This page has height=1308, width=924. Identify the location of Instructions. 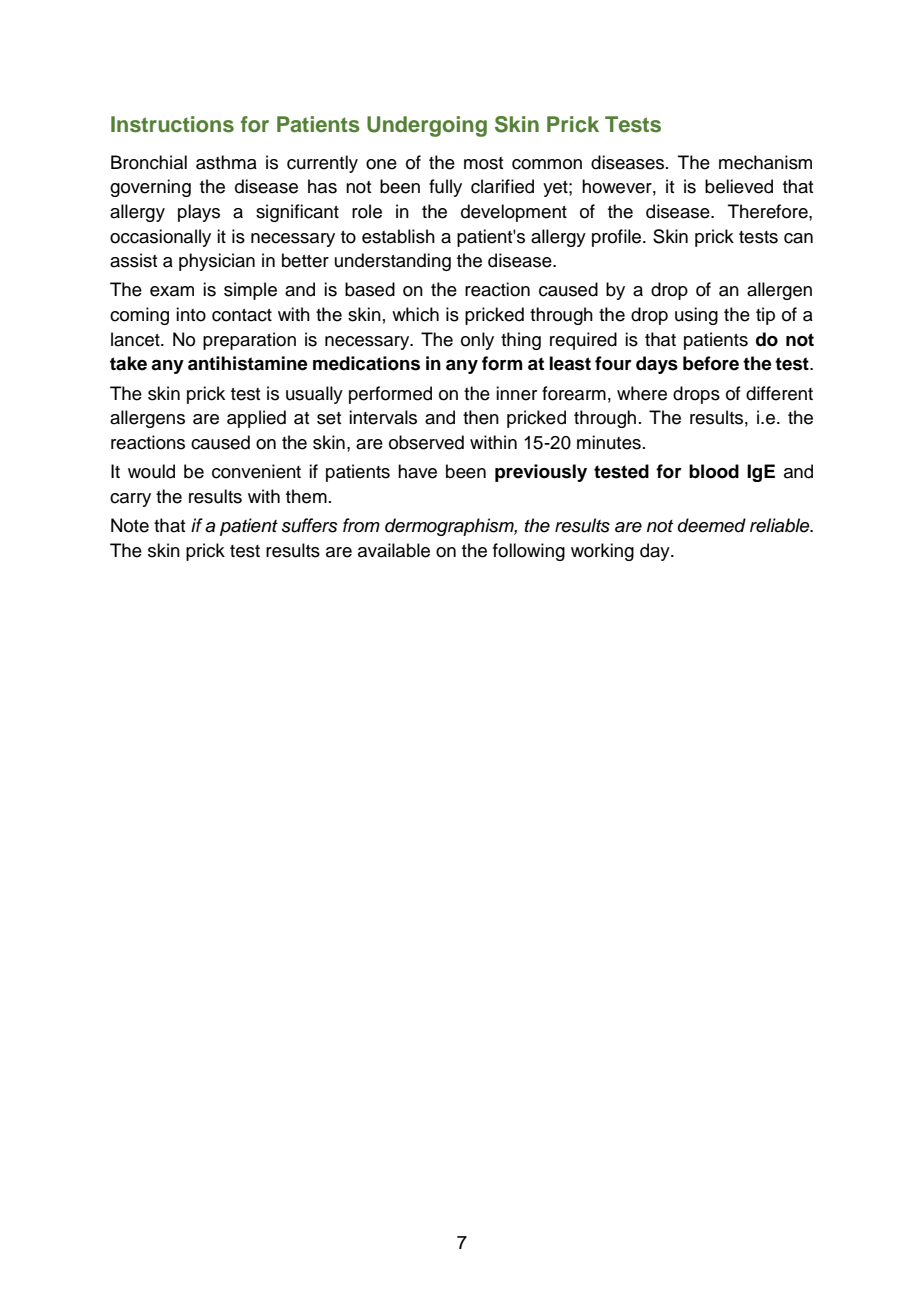
(172, 124).
